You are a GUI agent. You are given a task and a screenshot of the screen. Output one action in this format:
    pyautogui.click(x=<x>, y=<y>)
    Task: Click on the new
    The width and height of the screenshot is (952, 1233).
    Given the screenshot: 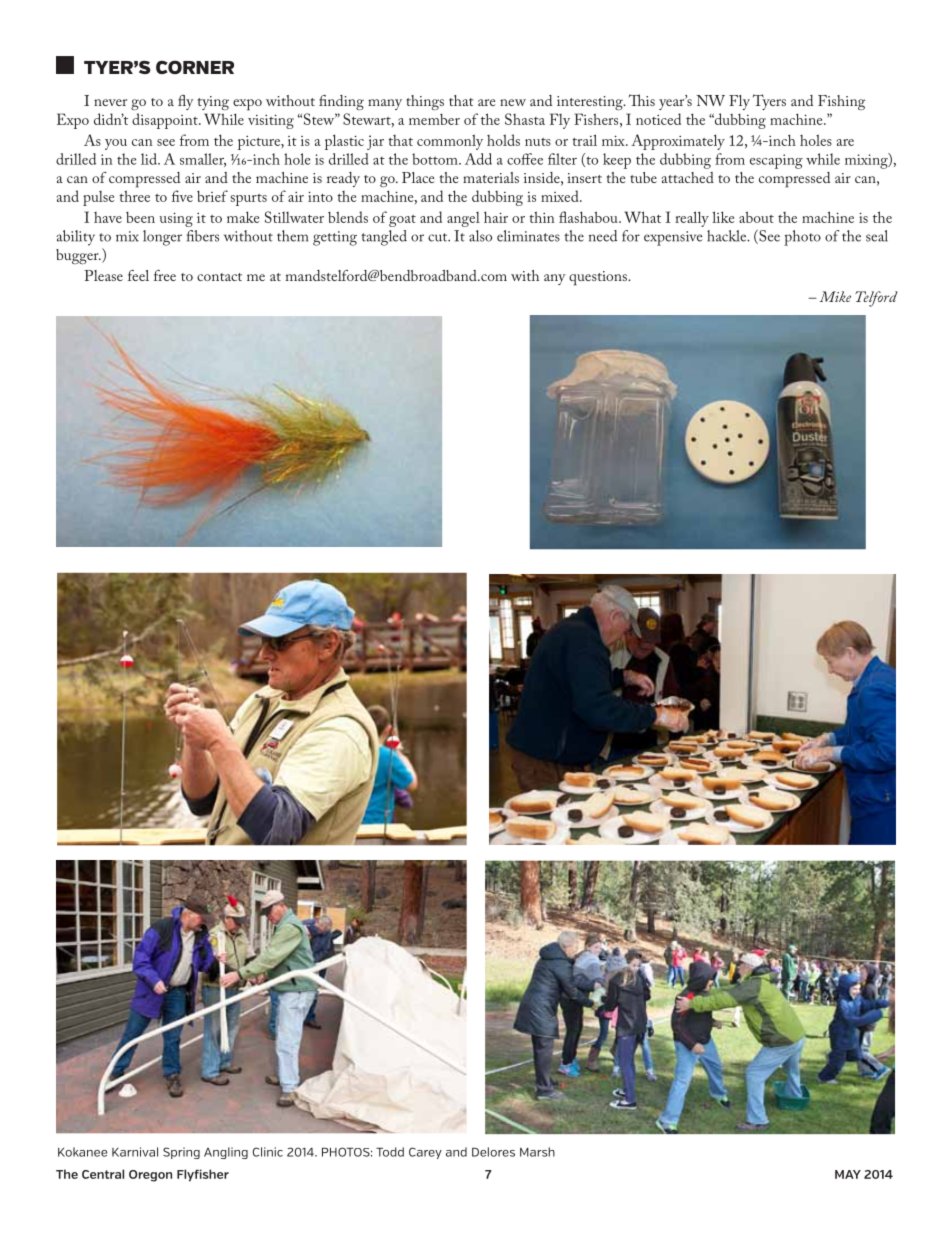 What is the action you would take?
    pyautogui.click(x=513, y=102)
